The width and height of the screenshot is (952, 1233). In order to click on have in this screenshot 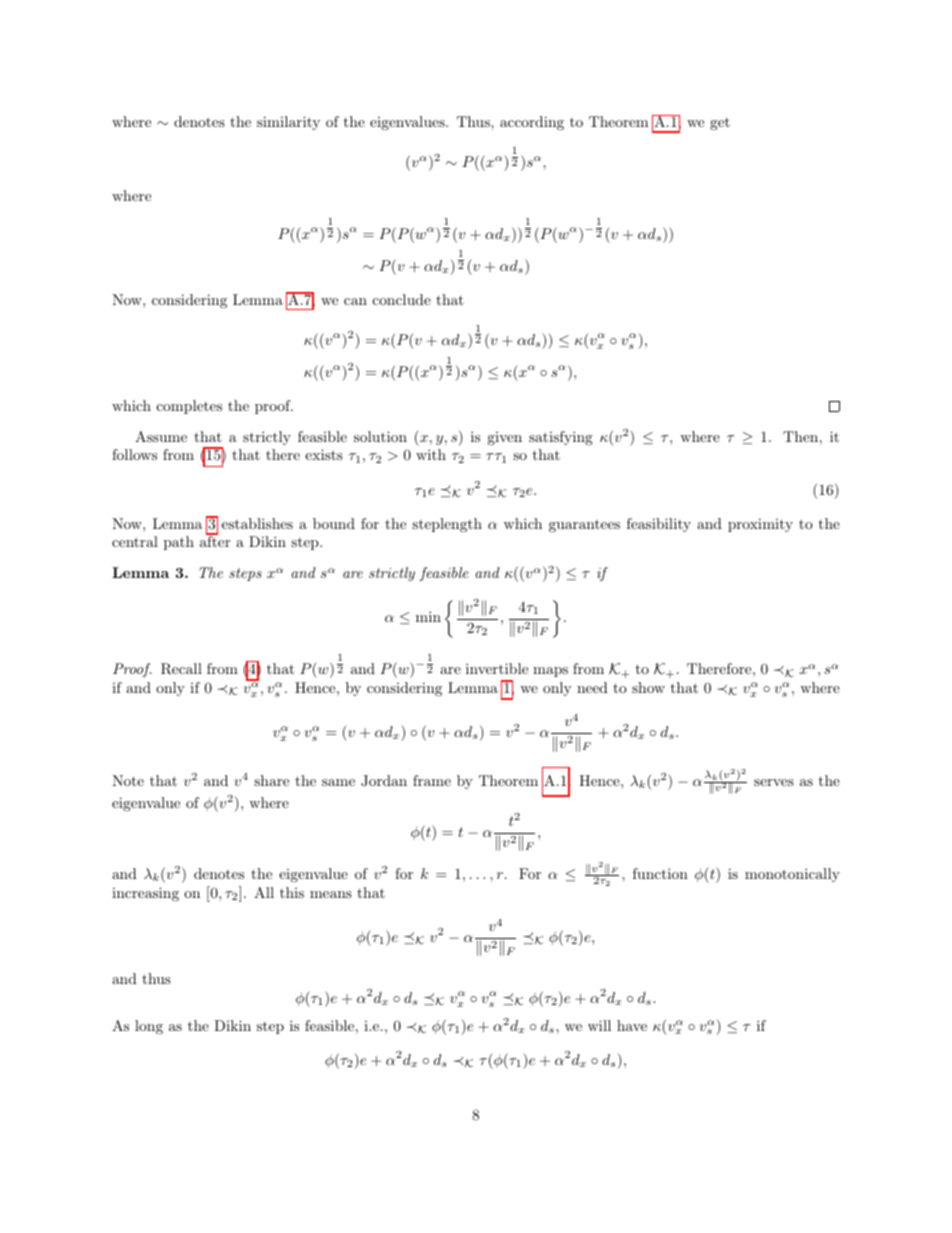, I will do `click(632, 1025)`.
